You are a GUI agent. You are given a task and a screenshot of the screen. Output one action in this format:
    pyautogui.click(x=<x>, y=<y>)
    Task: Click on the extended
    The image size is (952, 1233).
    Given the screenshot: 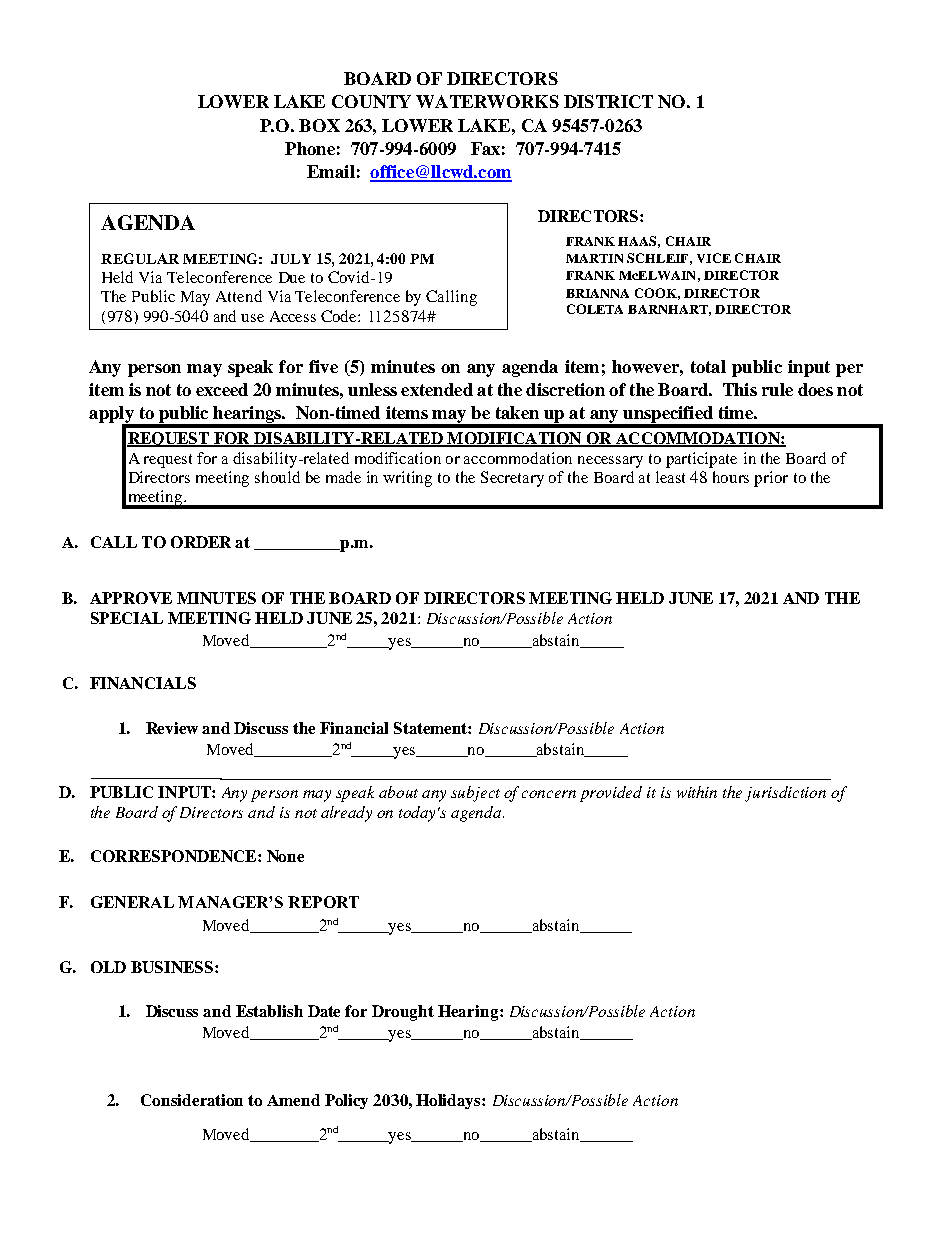 What is the action you would take?
    pyautogui.click(x=437, y=389)
